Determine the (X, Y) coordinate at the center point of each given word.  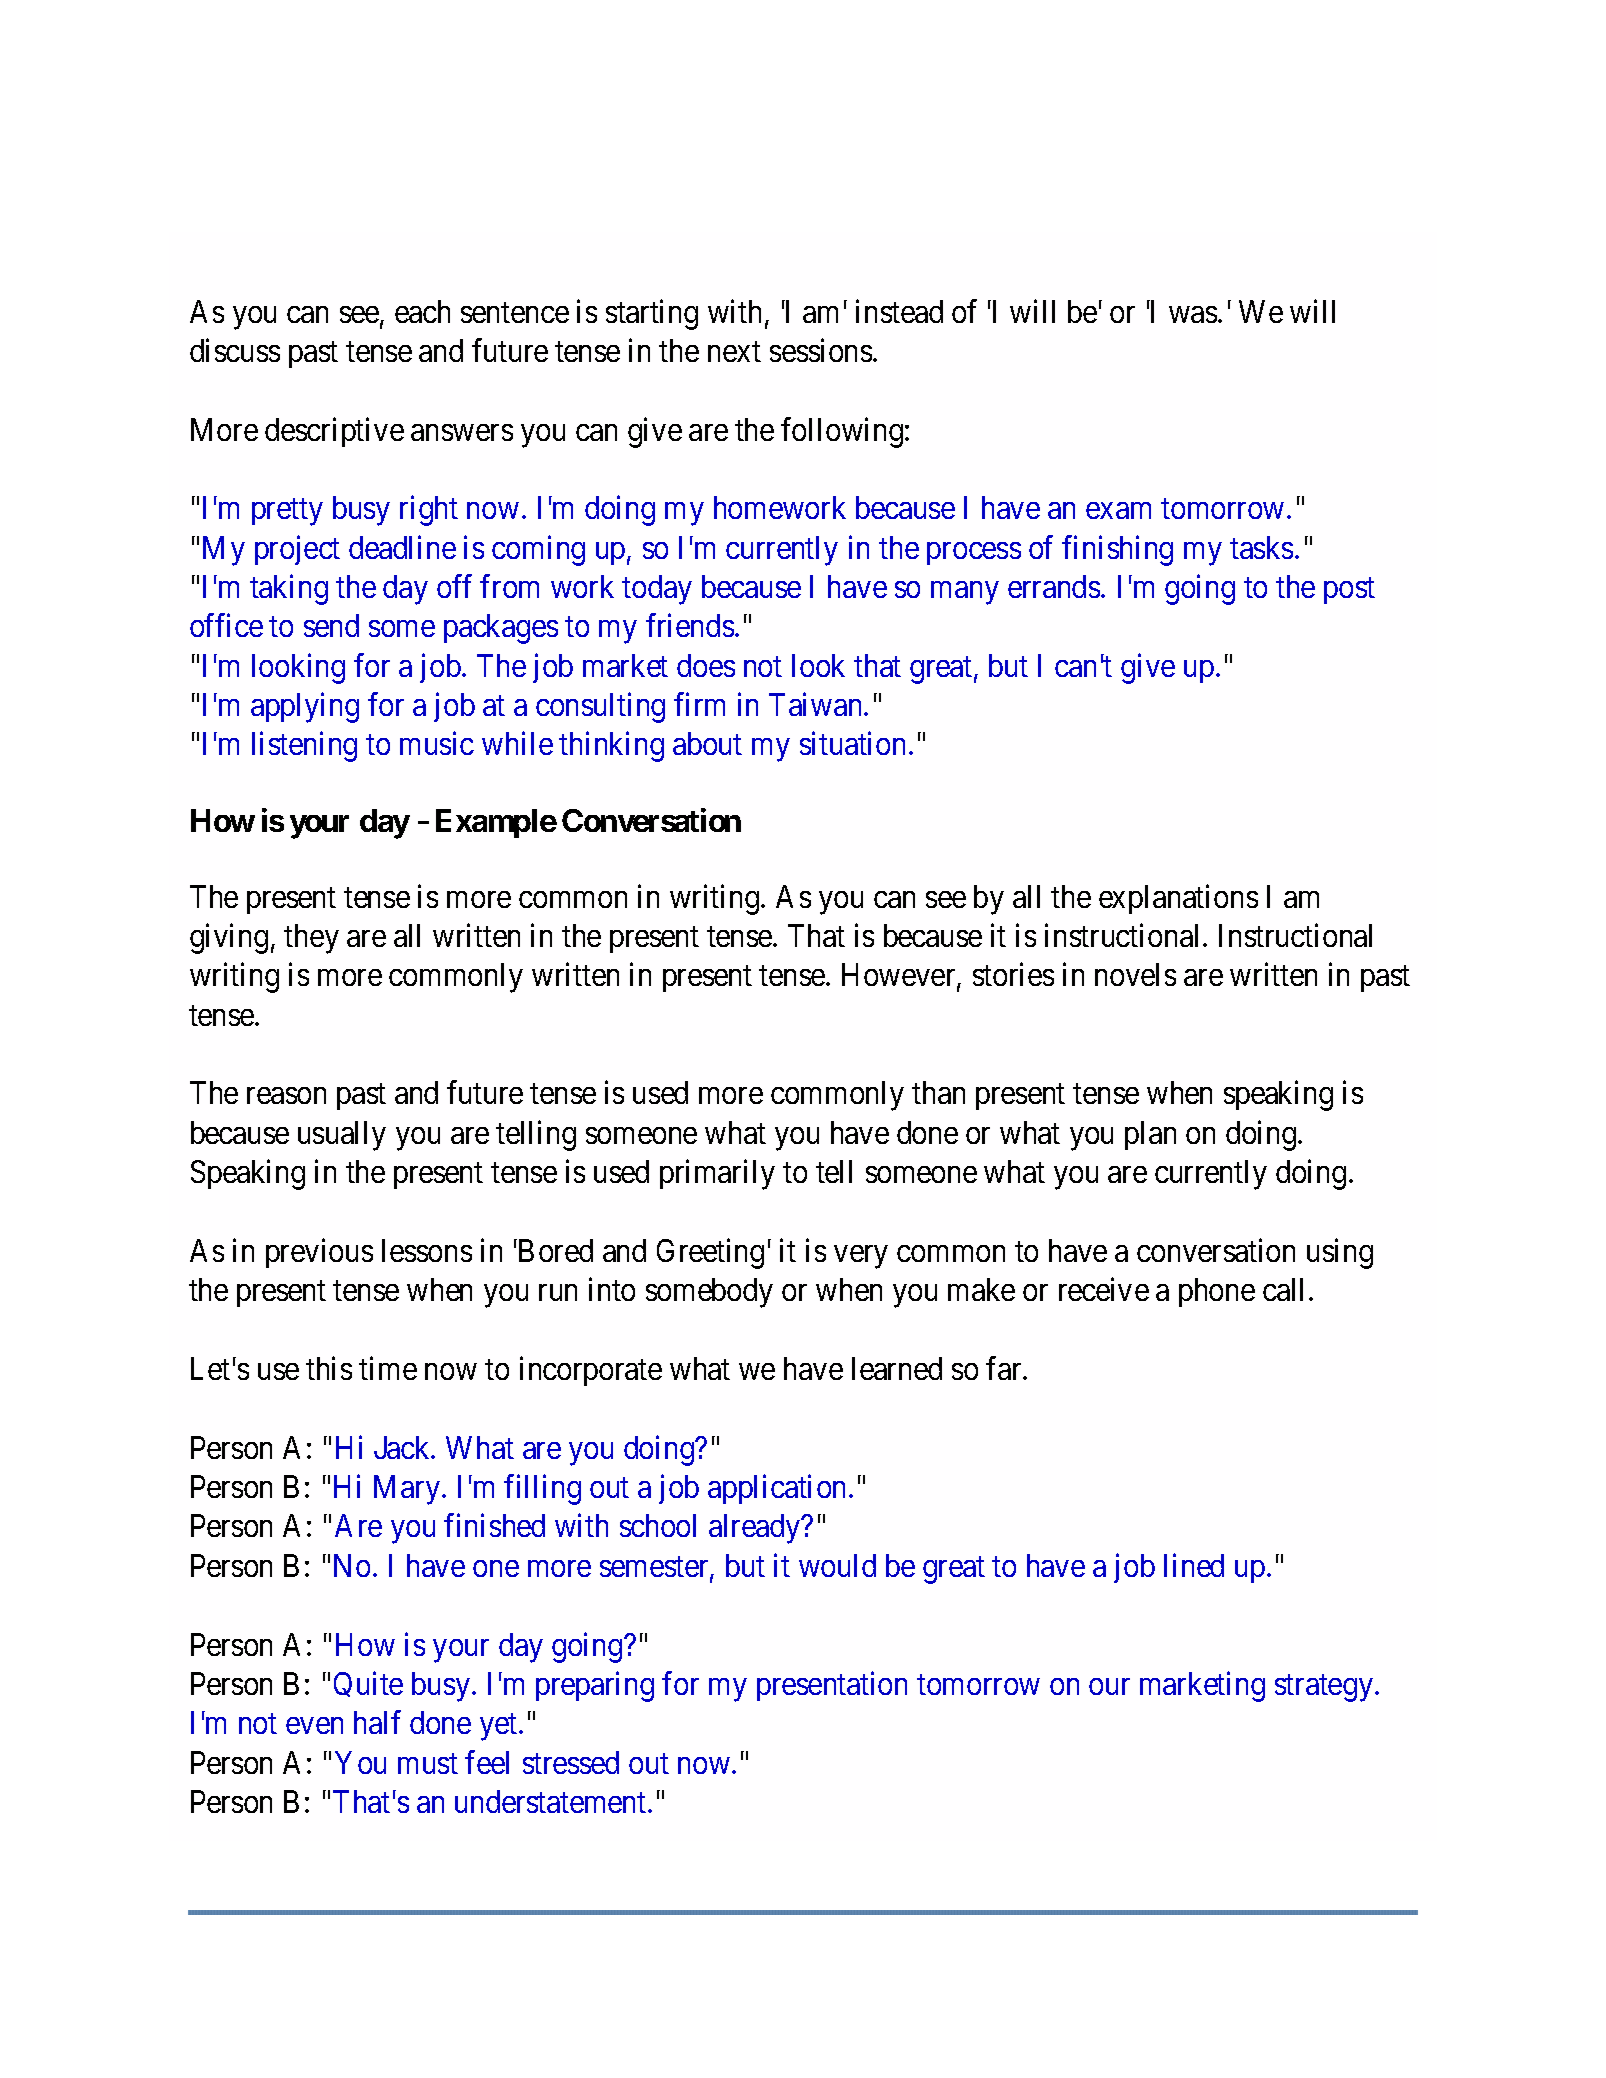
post (1349, 591)
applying (305, 708)
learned (897, 1368)
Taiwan (817, 704)
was (1193, 314)
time (388, 1368)
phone (1217, 1292)
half (377, 1722)
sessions (821, 350)
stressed (571, 1762)
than (938, 1092)
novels (1135, 974)
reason (286, 1096)
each (422, 311)
